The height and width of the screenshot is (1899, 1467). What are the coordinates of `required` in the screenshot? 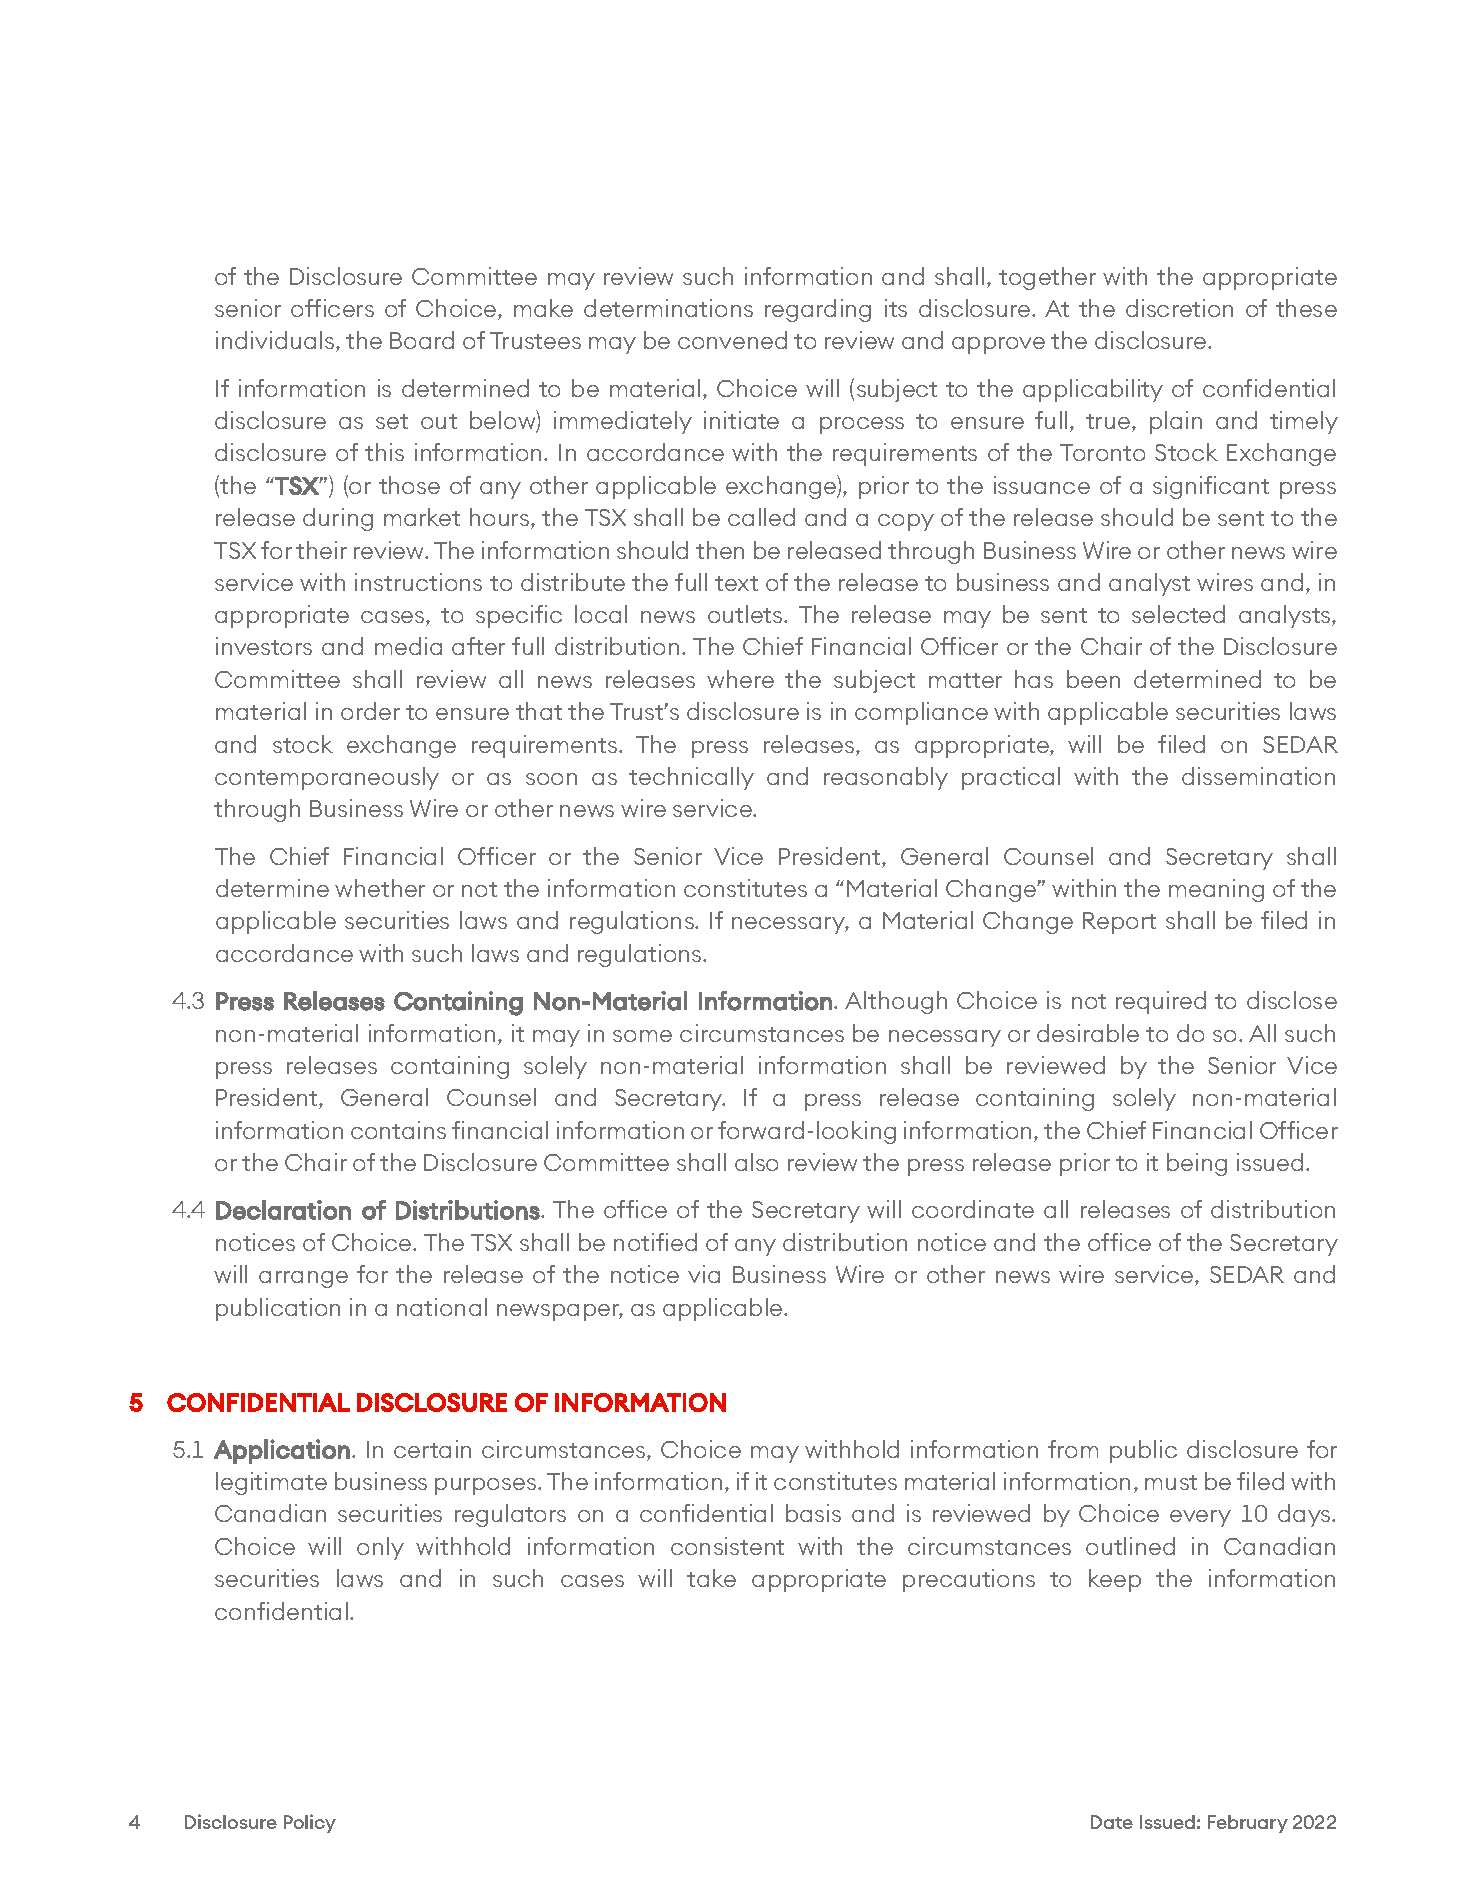 It's located at (1161, 1002).
